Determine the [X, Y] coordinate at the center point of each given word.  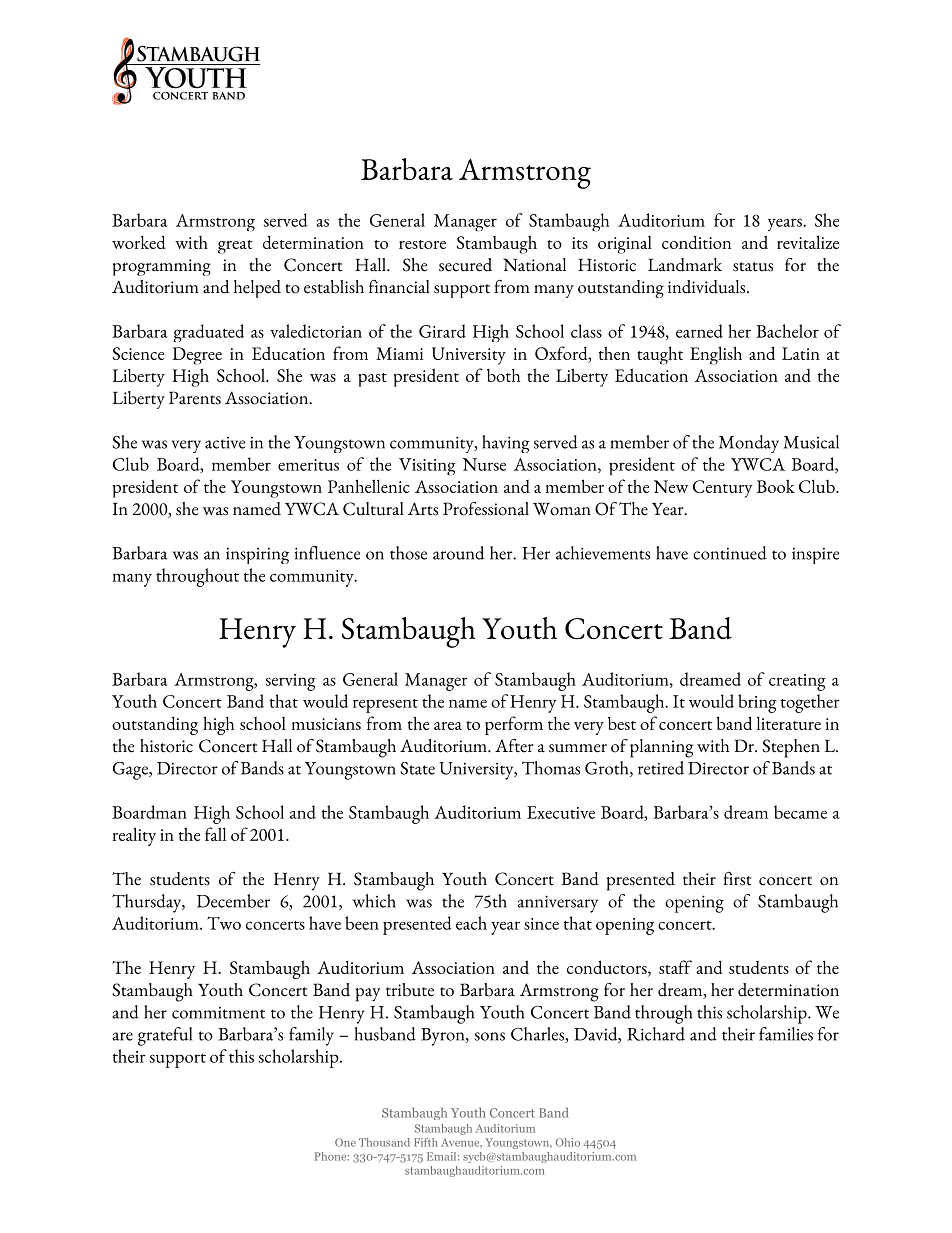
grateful [165, 1036]
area [448, 726]
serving [291, 682]
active [225, 443]
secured [465, 265]
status [753, 267]
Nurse [484, 464]
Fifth [426, 1142]
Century [723, 489]
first [737, 879]
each [471, 923]
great [235, 247]
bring [757, 703]
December [233, 901]
